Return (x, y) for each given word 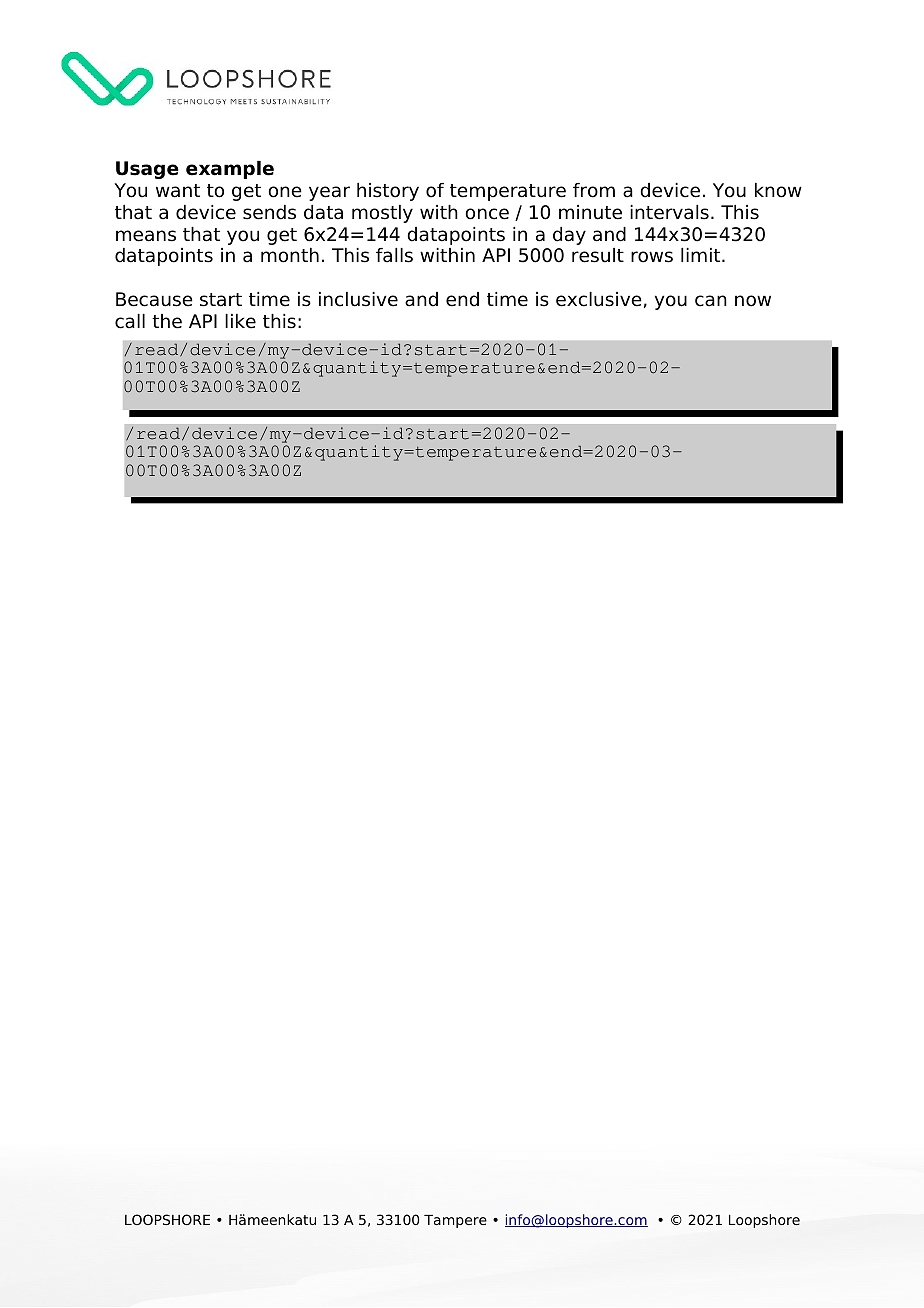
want (178, 191)
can (711, 301)
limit (702, 255)
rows (652, 257)
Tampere (455, 1221)
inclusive (358, 299)
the (167, 321)
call (130, 321)
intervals (669, 212)
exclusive (599, 299)
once (487, 214)
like (240, 321)
